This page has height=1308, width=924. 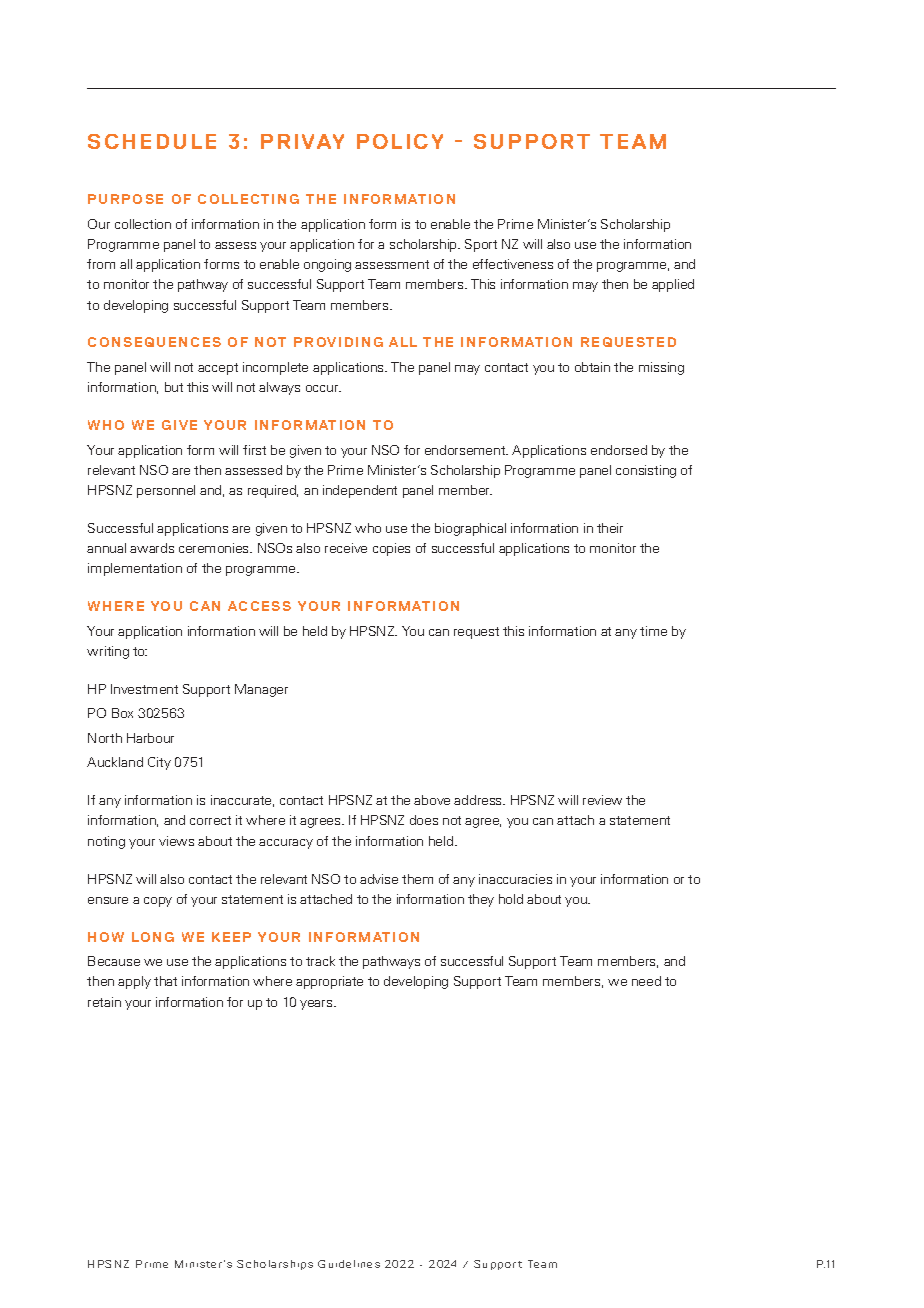 I want to click on independent, so click(x=360, y=491).
